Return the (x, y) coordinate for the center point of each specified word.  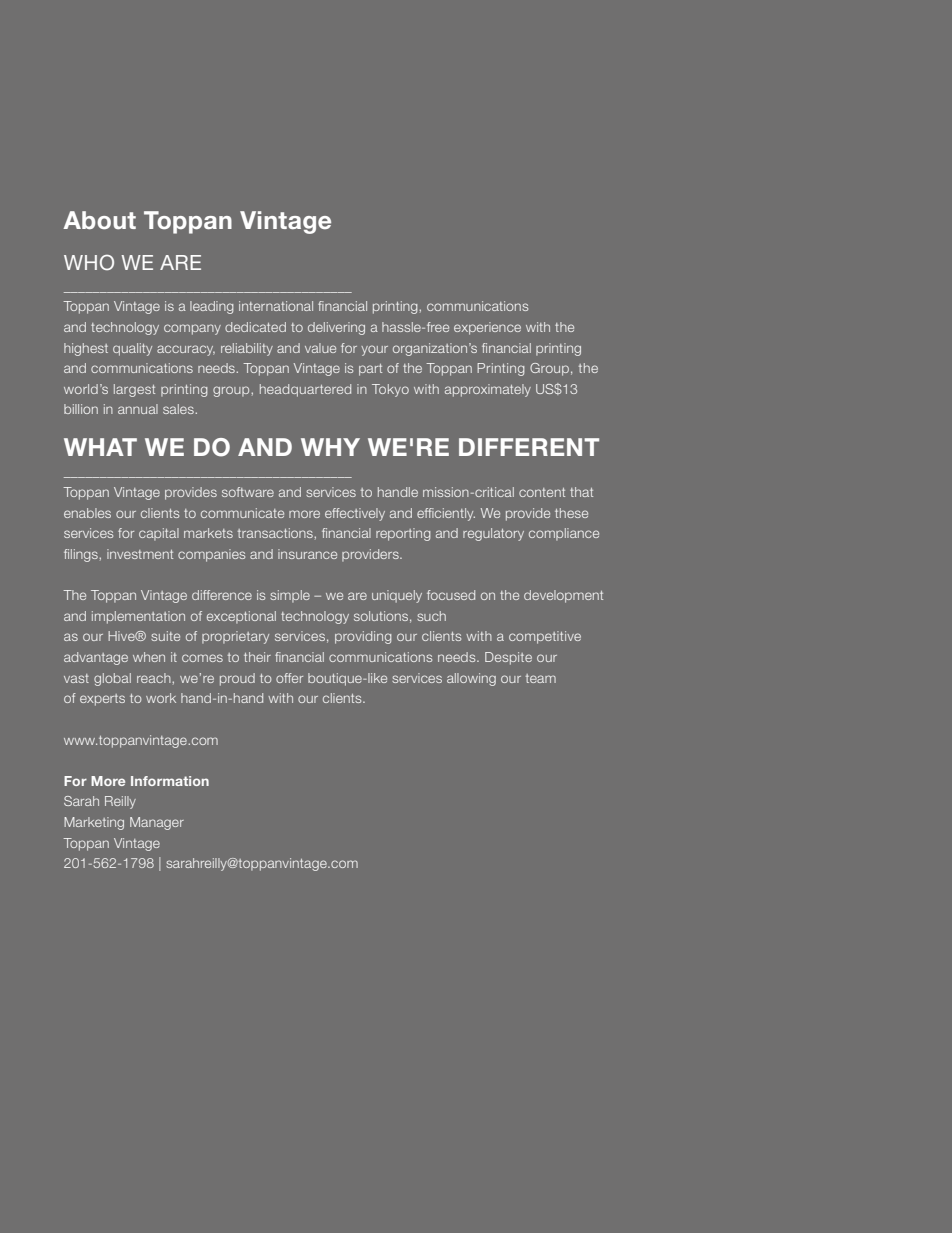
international (276, 306)
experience (487, 328)
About (99, 220)
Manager (157, 823)
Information (170, 781)
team (541, 678)
